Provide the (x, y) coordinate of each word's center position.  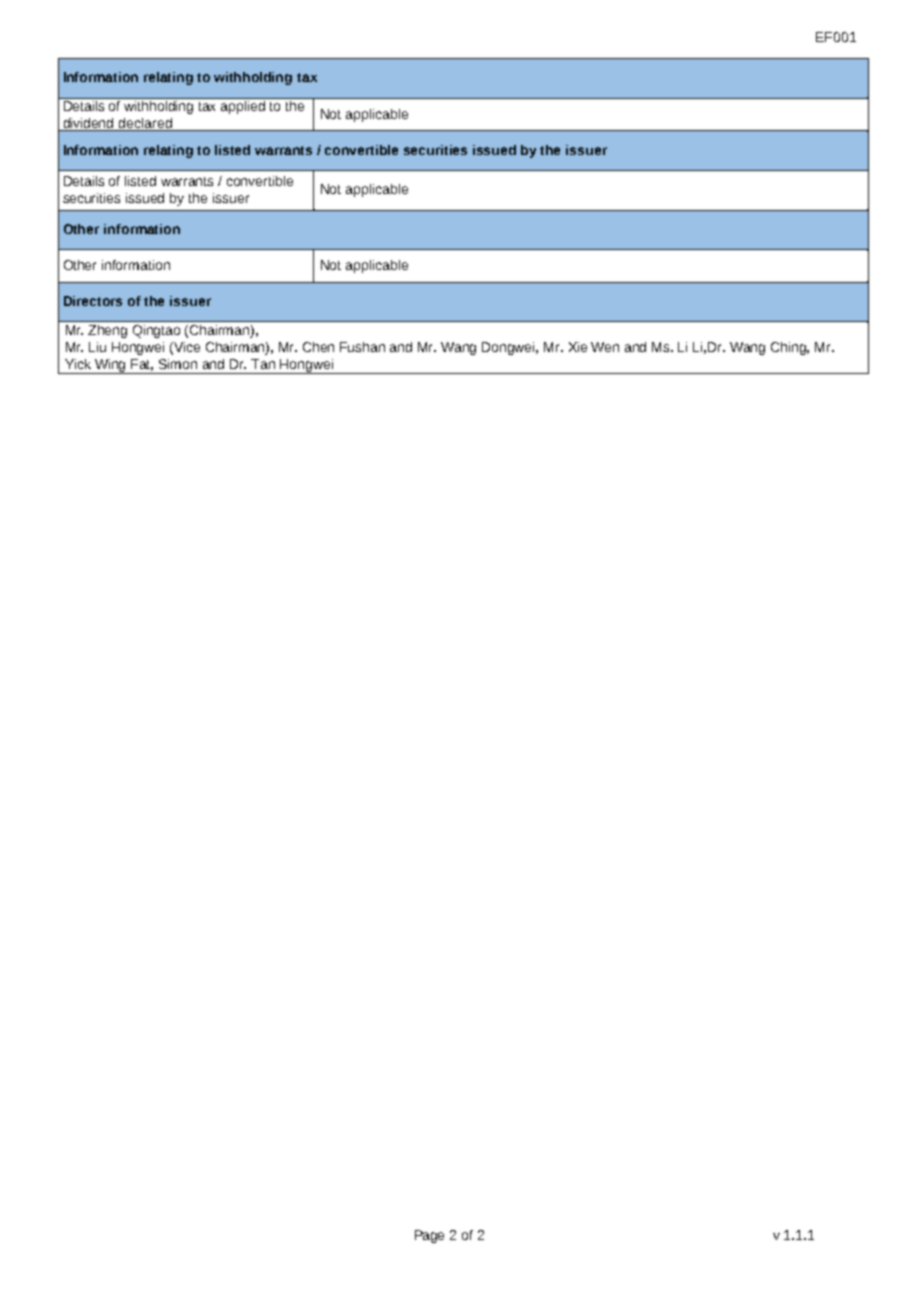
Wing (111, 366)
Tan (263, 364)
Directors (93, 301)
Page (429, 1236)
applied (243, 107)
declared (145, 124)
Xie (578, 347)
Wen (605, 347)
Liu (97, 347)
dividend (89, 124)
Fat (142, 365)
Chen (318, 347)
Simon (178, 364)
